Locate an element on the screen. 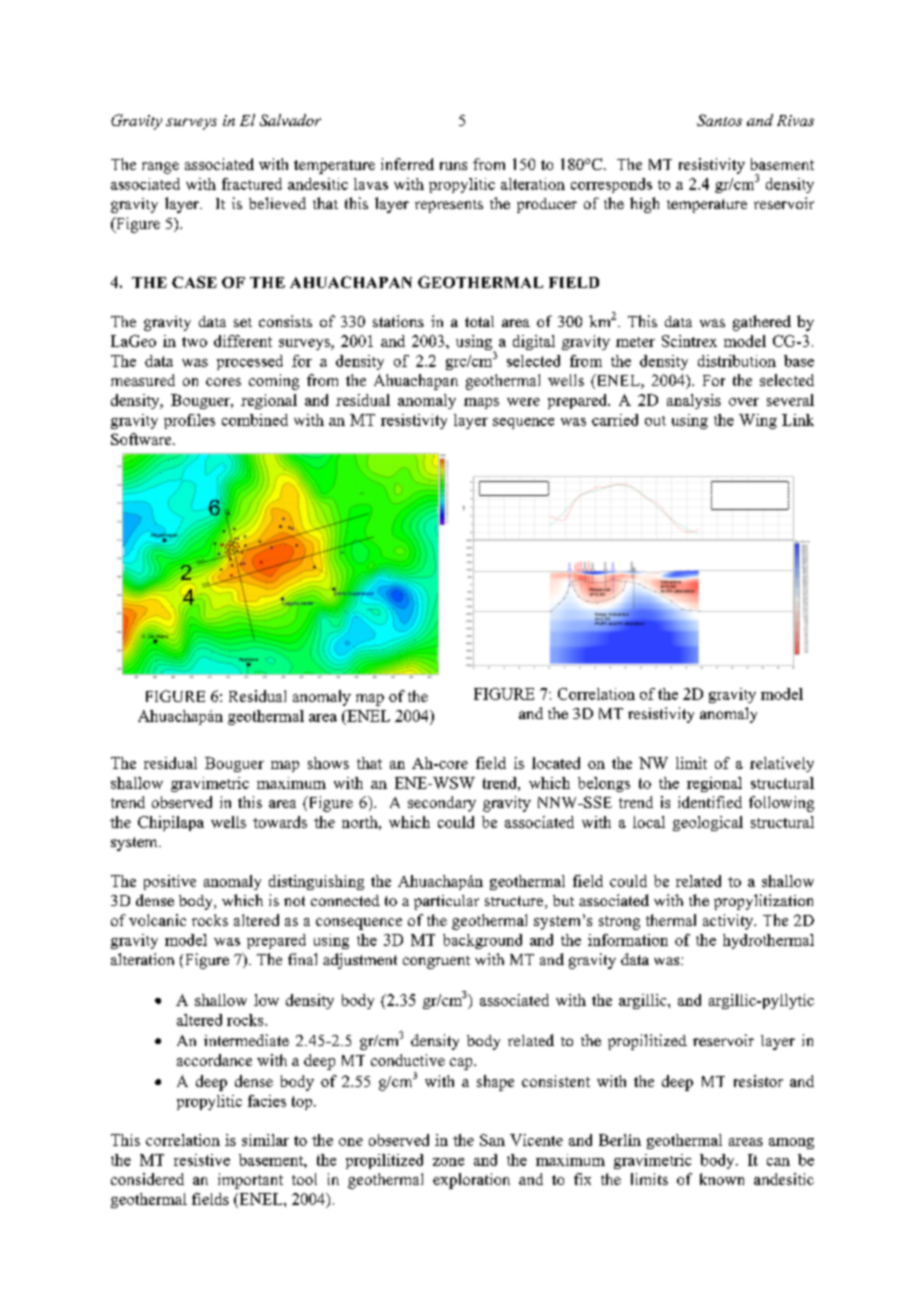  fractured is located at coordinates (252, 184).
